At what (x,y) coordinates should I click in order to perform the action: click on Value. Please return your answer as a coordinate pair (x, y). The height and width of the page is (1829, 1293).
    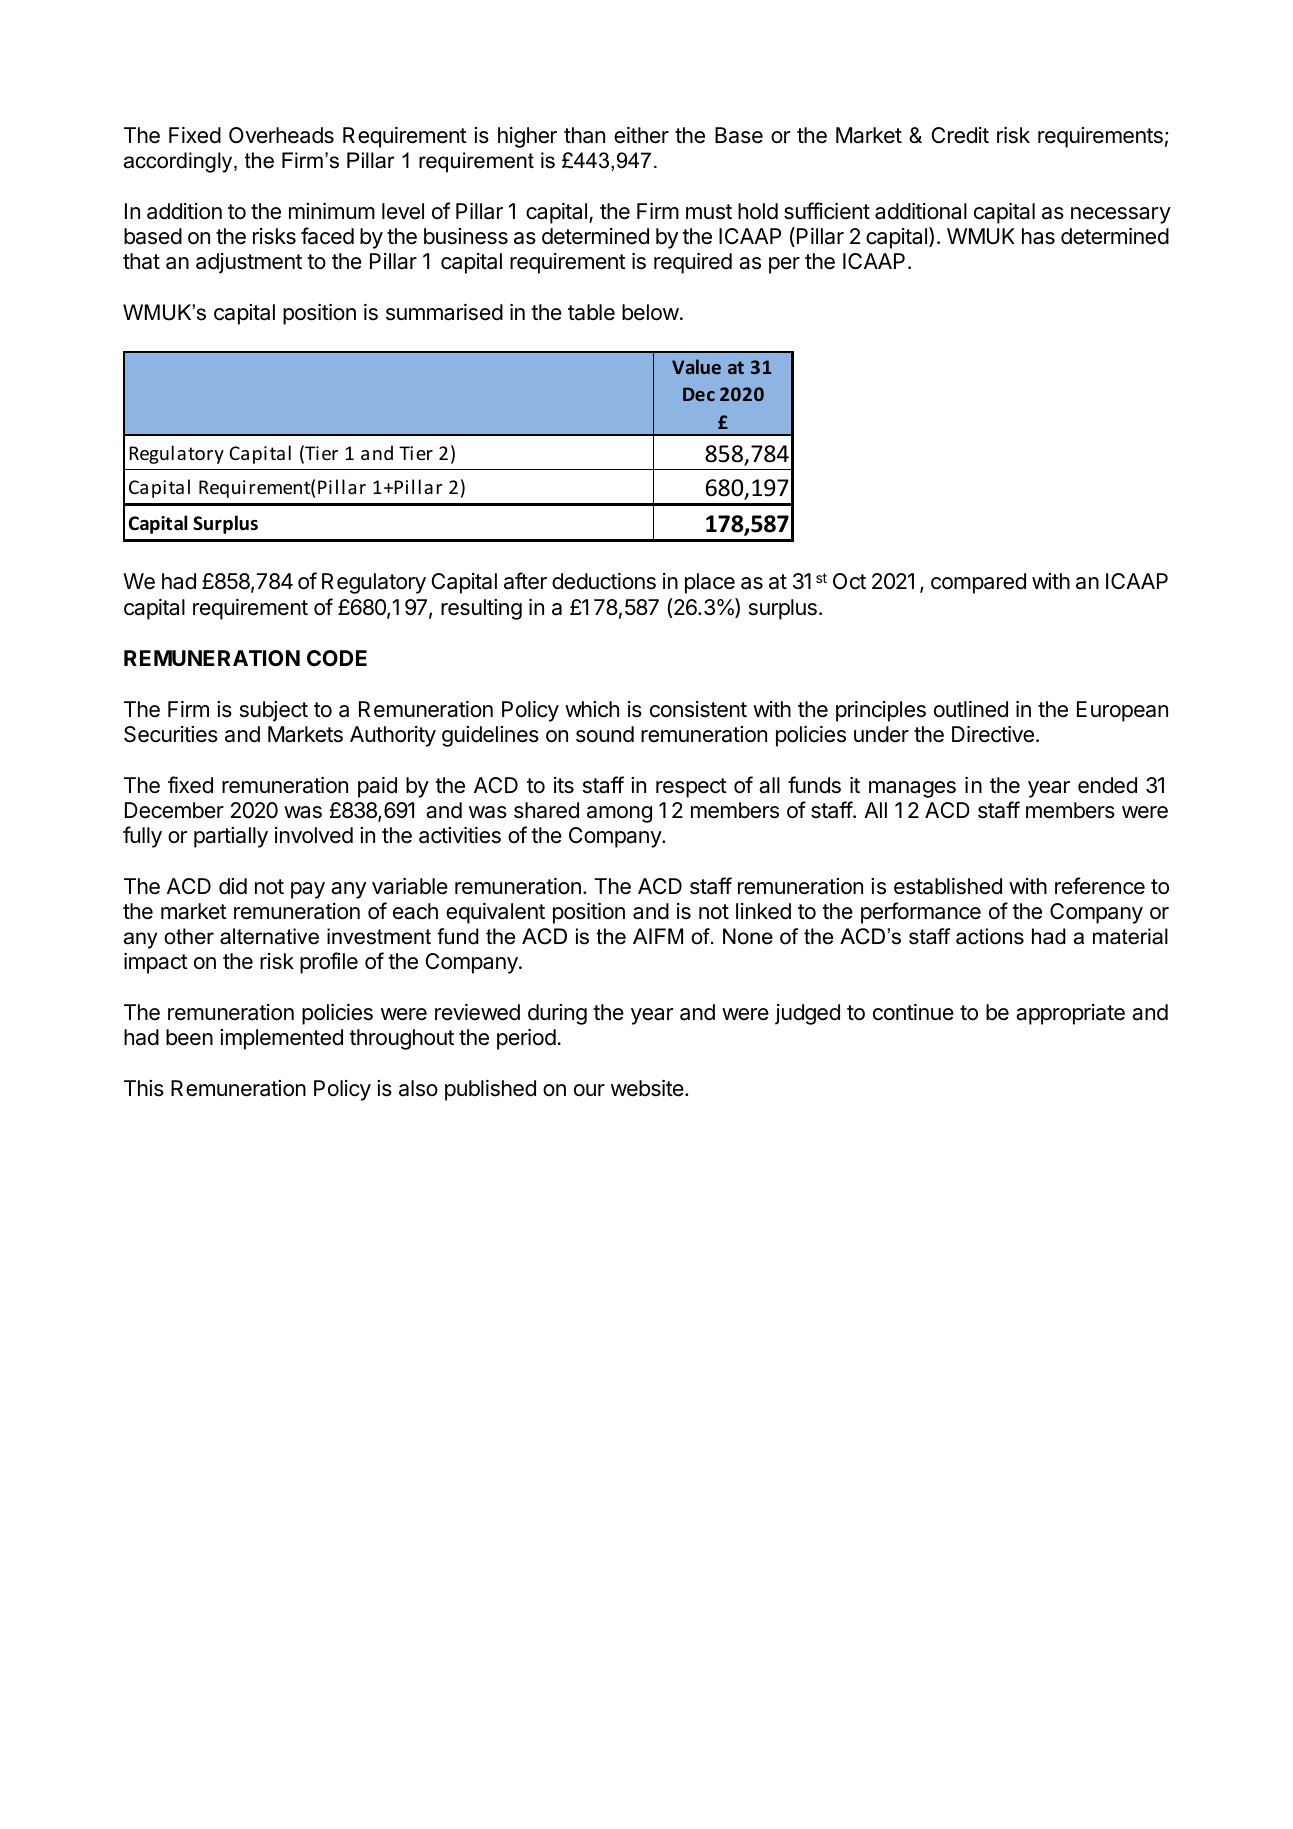
    Looking at the image, I should click on (696, 366).
